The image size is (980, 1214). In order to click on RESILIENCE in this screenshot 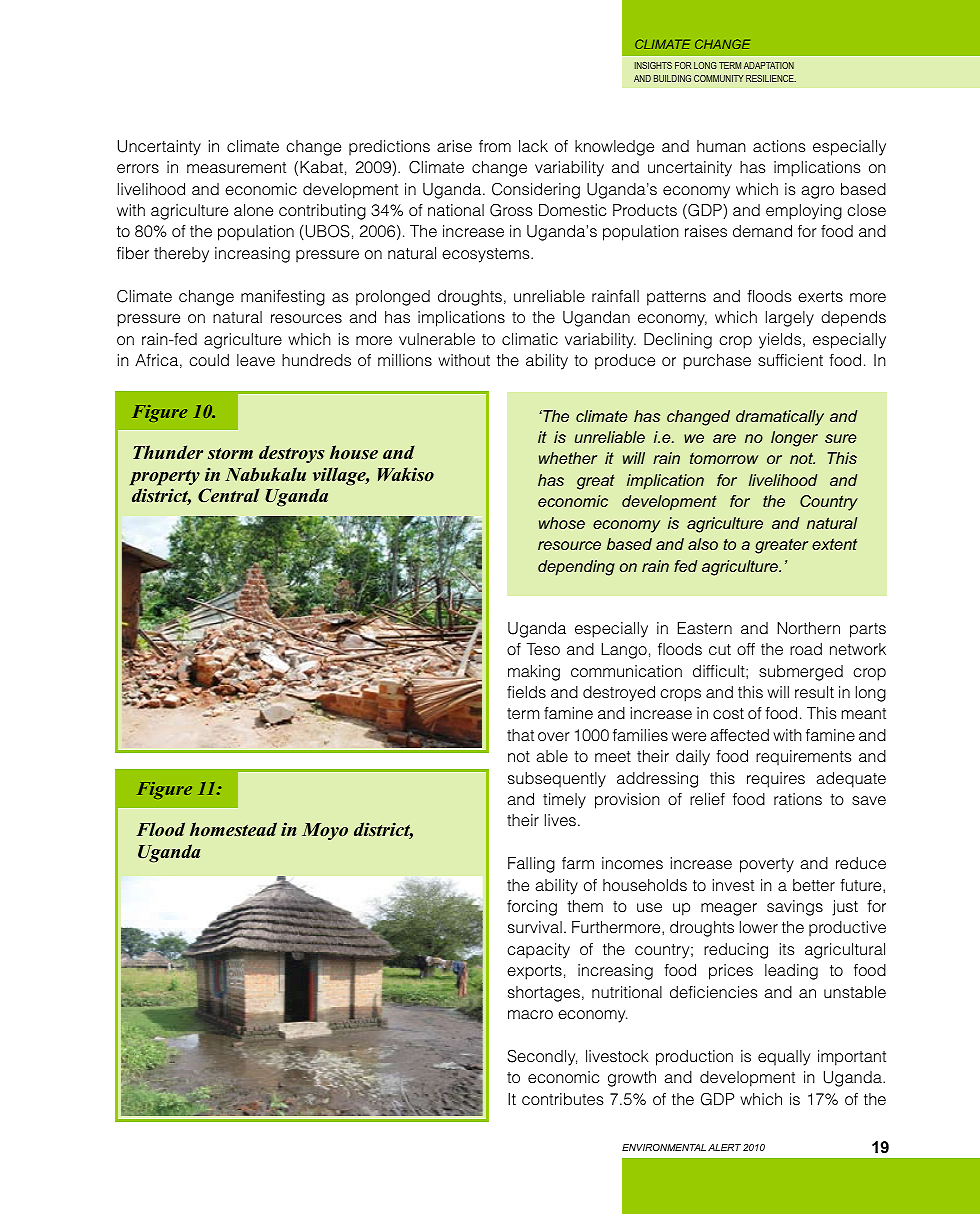, I will do `click(771, 78)`.
